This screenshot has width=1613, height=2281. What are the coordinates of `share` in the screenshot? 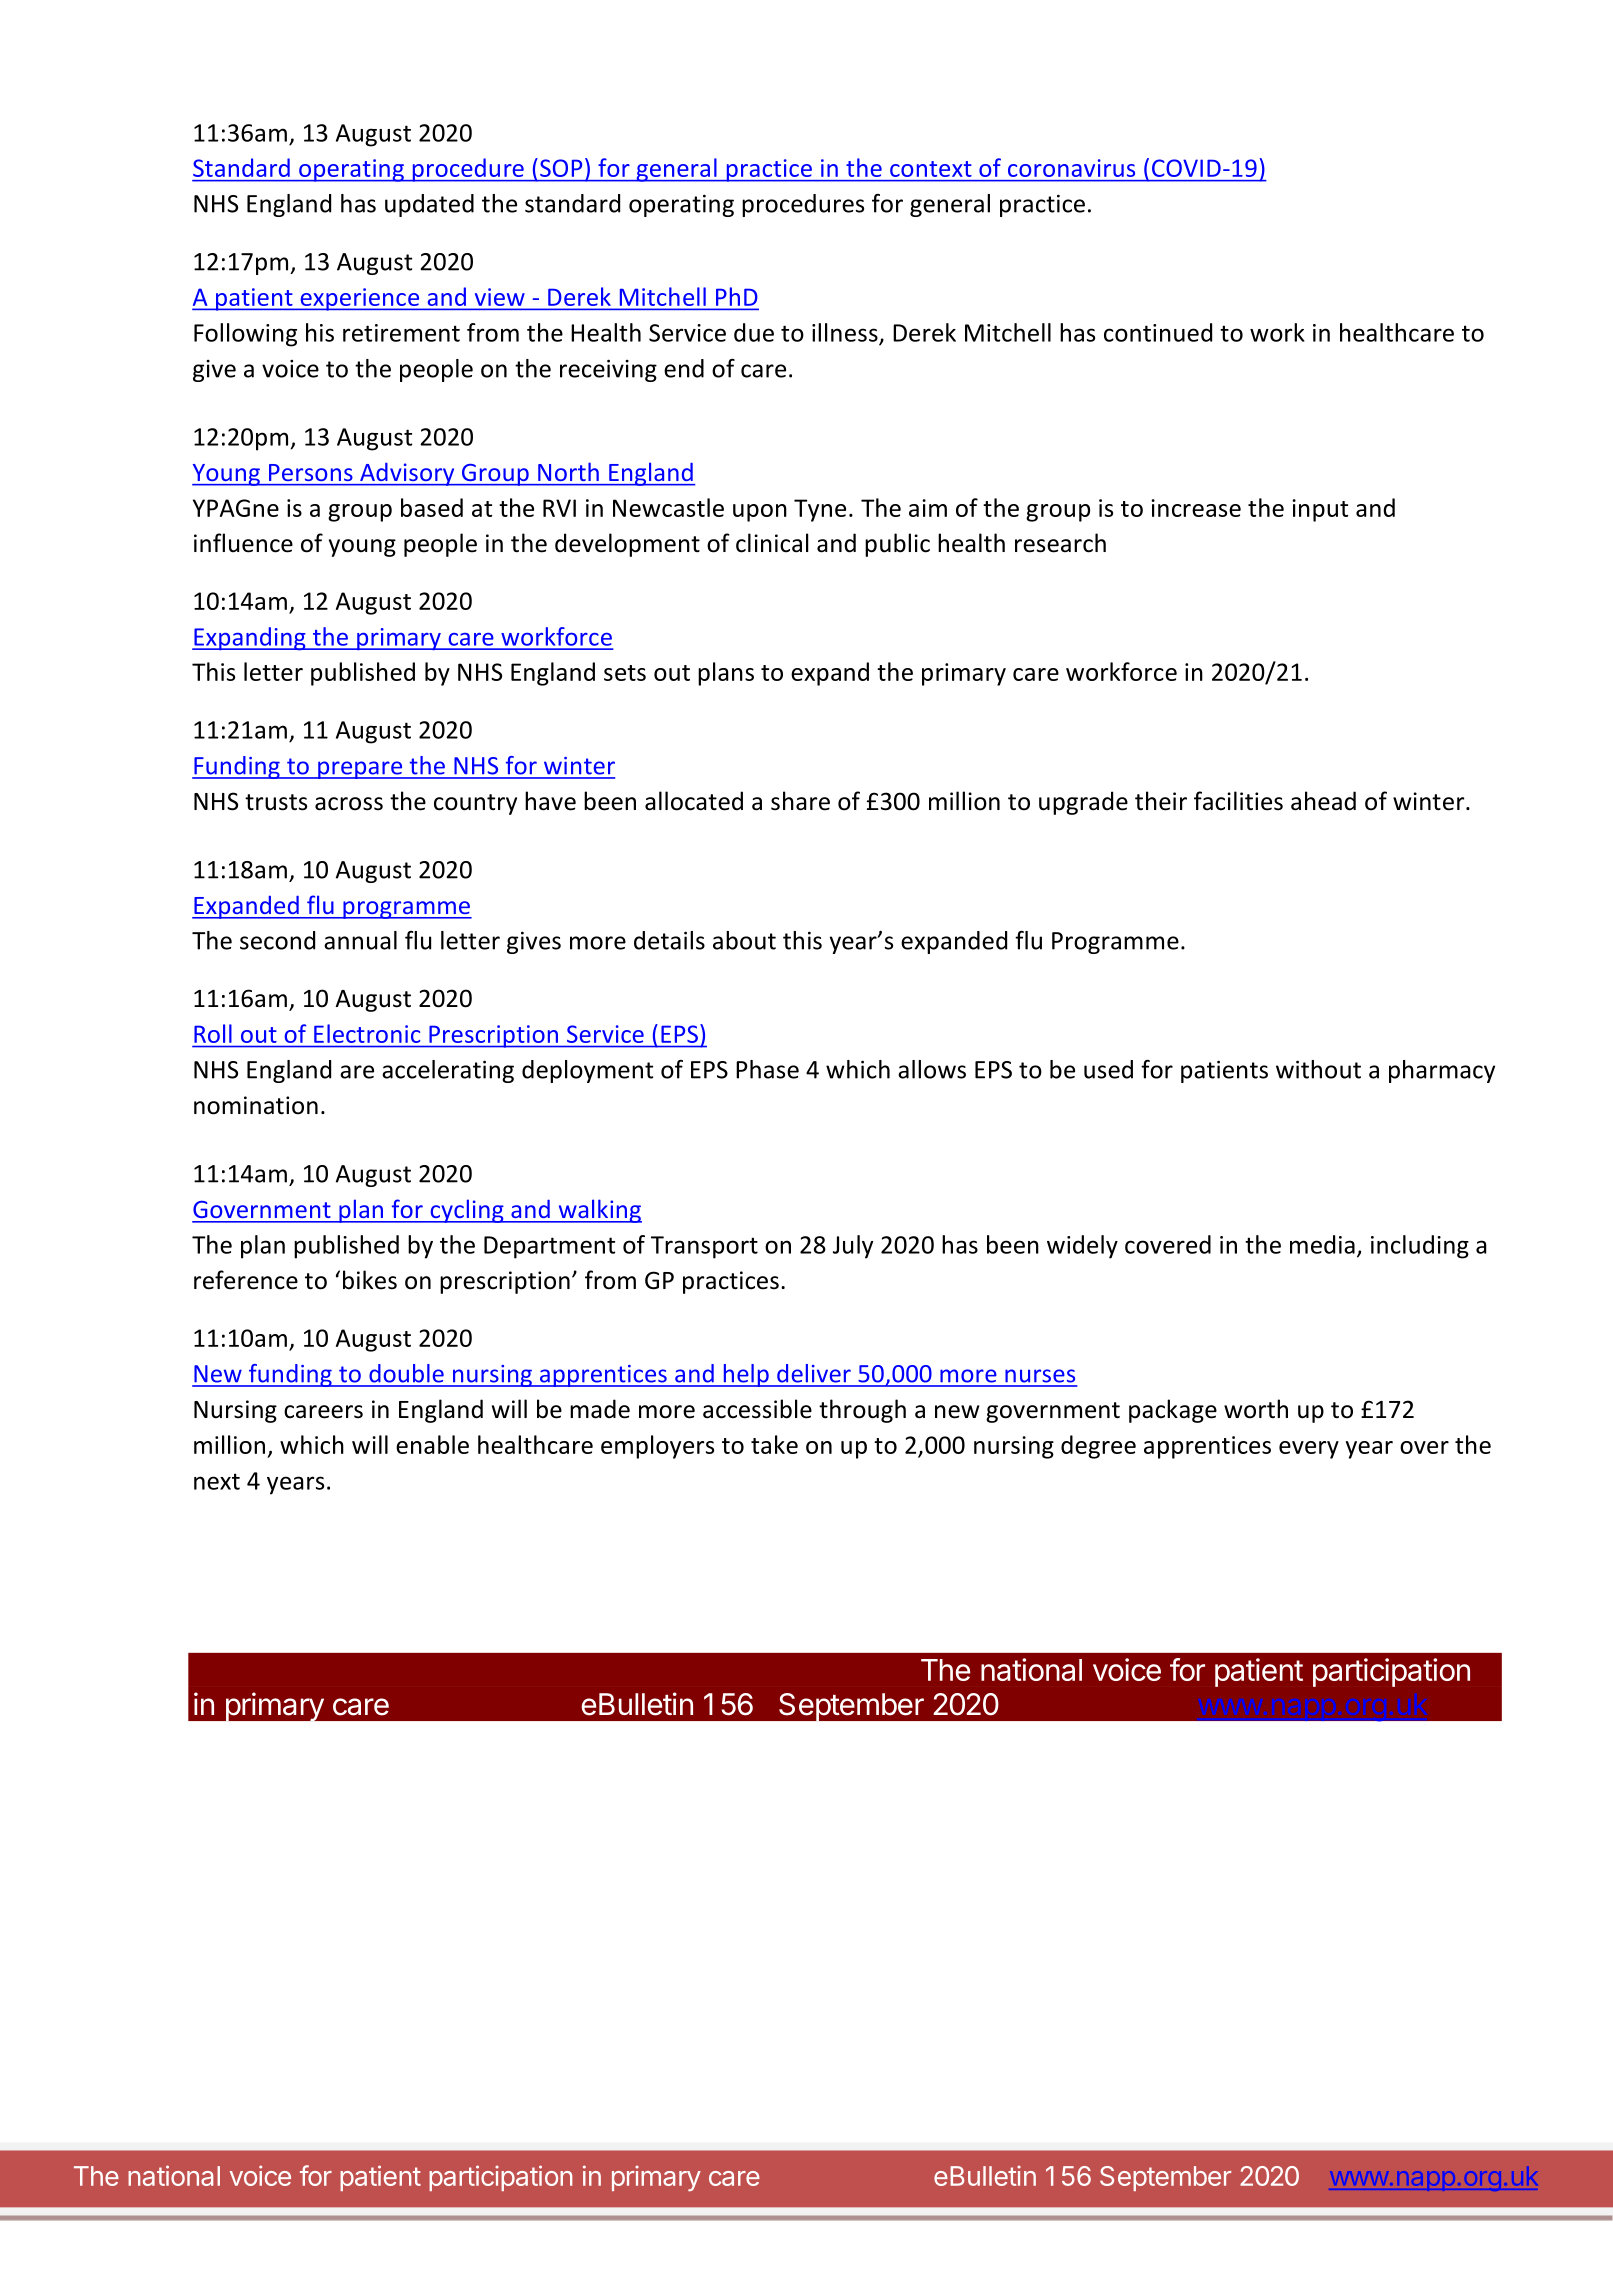 It's located at (800, 801).
